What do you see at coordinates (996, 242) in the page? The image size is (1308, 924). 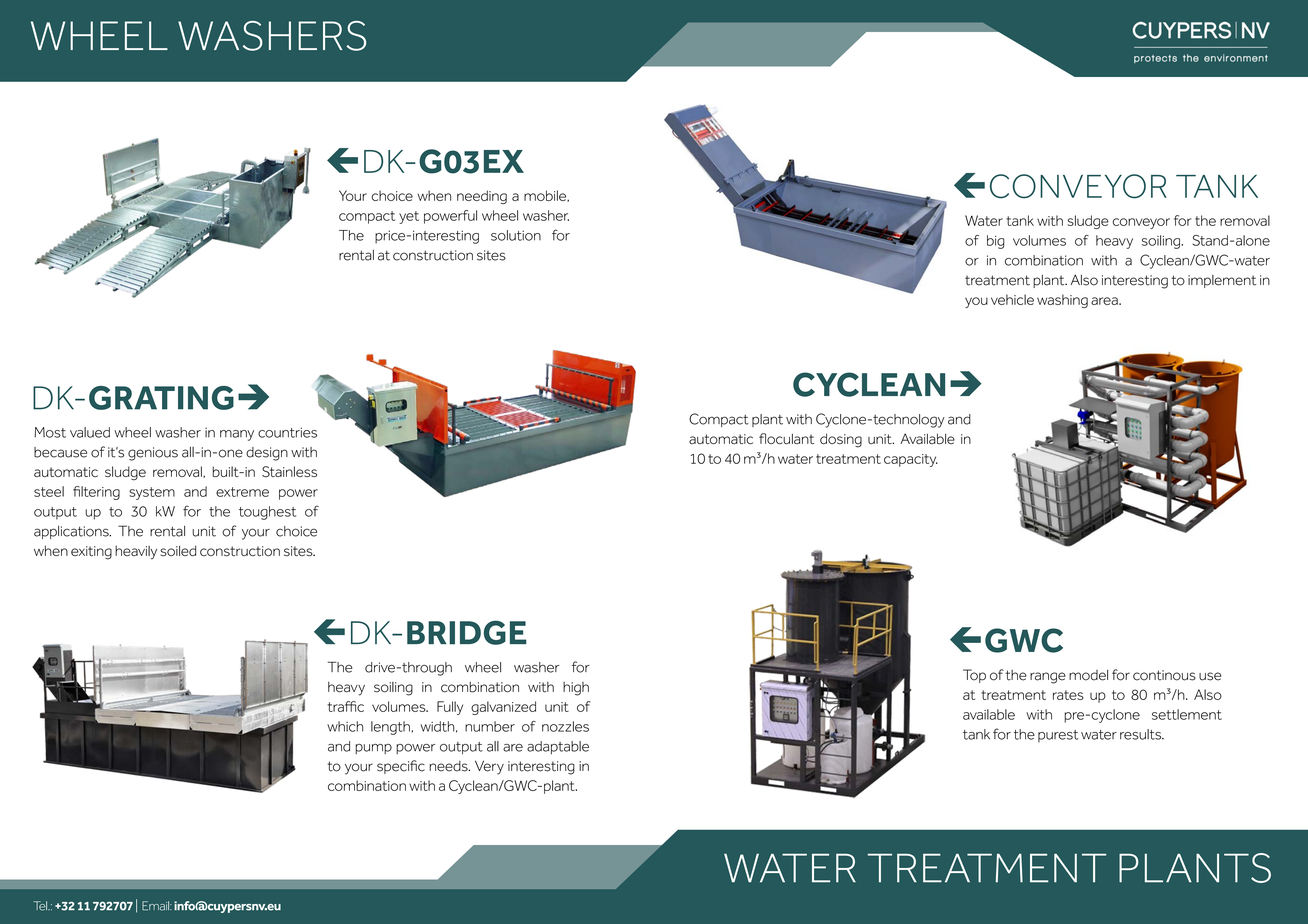 I see `big` at bounding box center [996, 242].
